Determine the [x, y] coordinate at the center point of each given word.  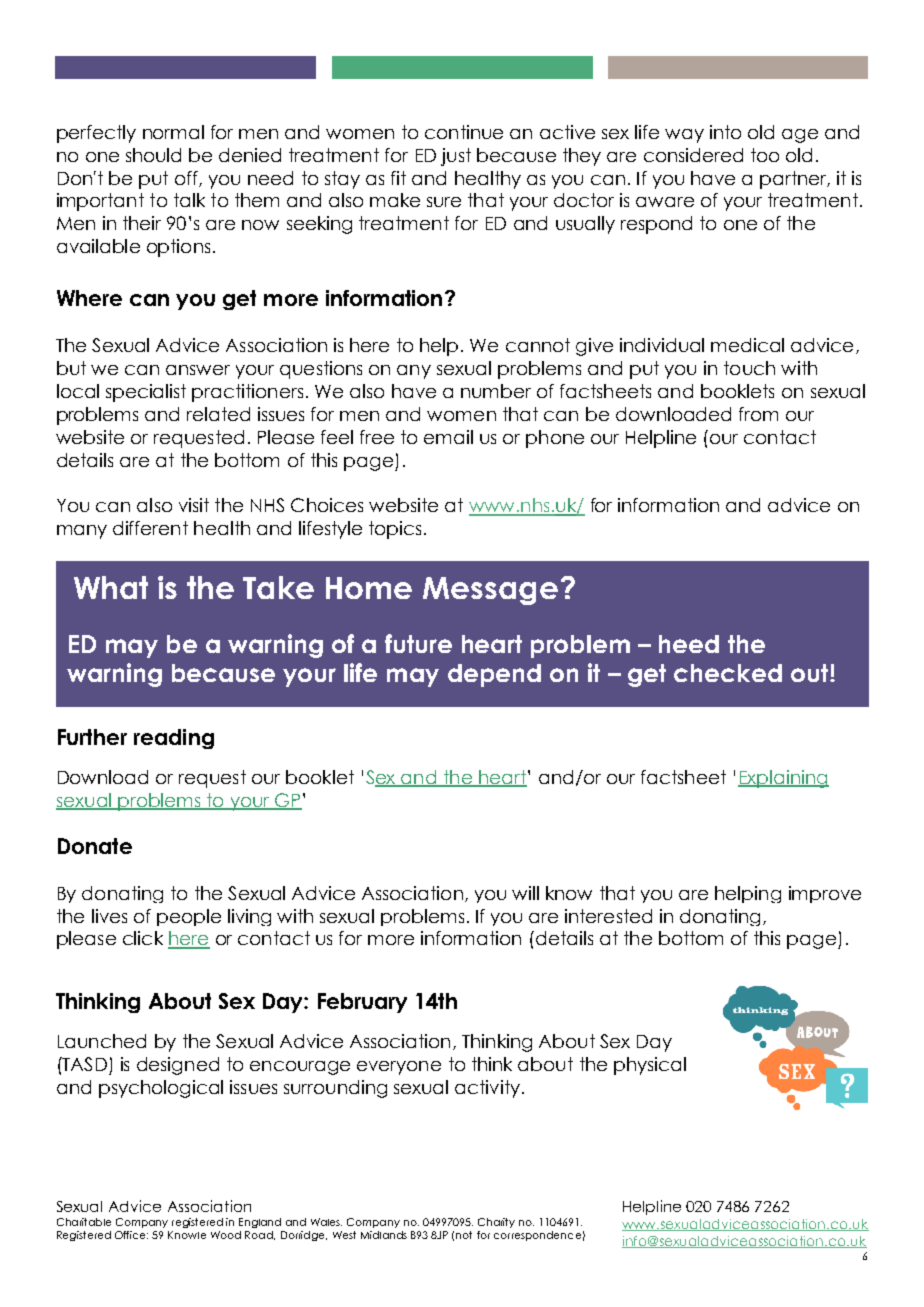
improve [825, 894]
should [153, 155]
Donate [95, 846]
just [456, 157]
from [758, 414]
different [150, 528]
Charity [496, 1223]
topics [395, 530]
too [765, 155]
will [525, 893]
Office [131, 1235]
